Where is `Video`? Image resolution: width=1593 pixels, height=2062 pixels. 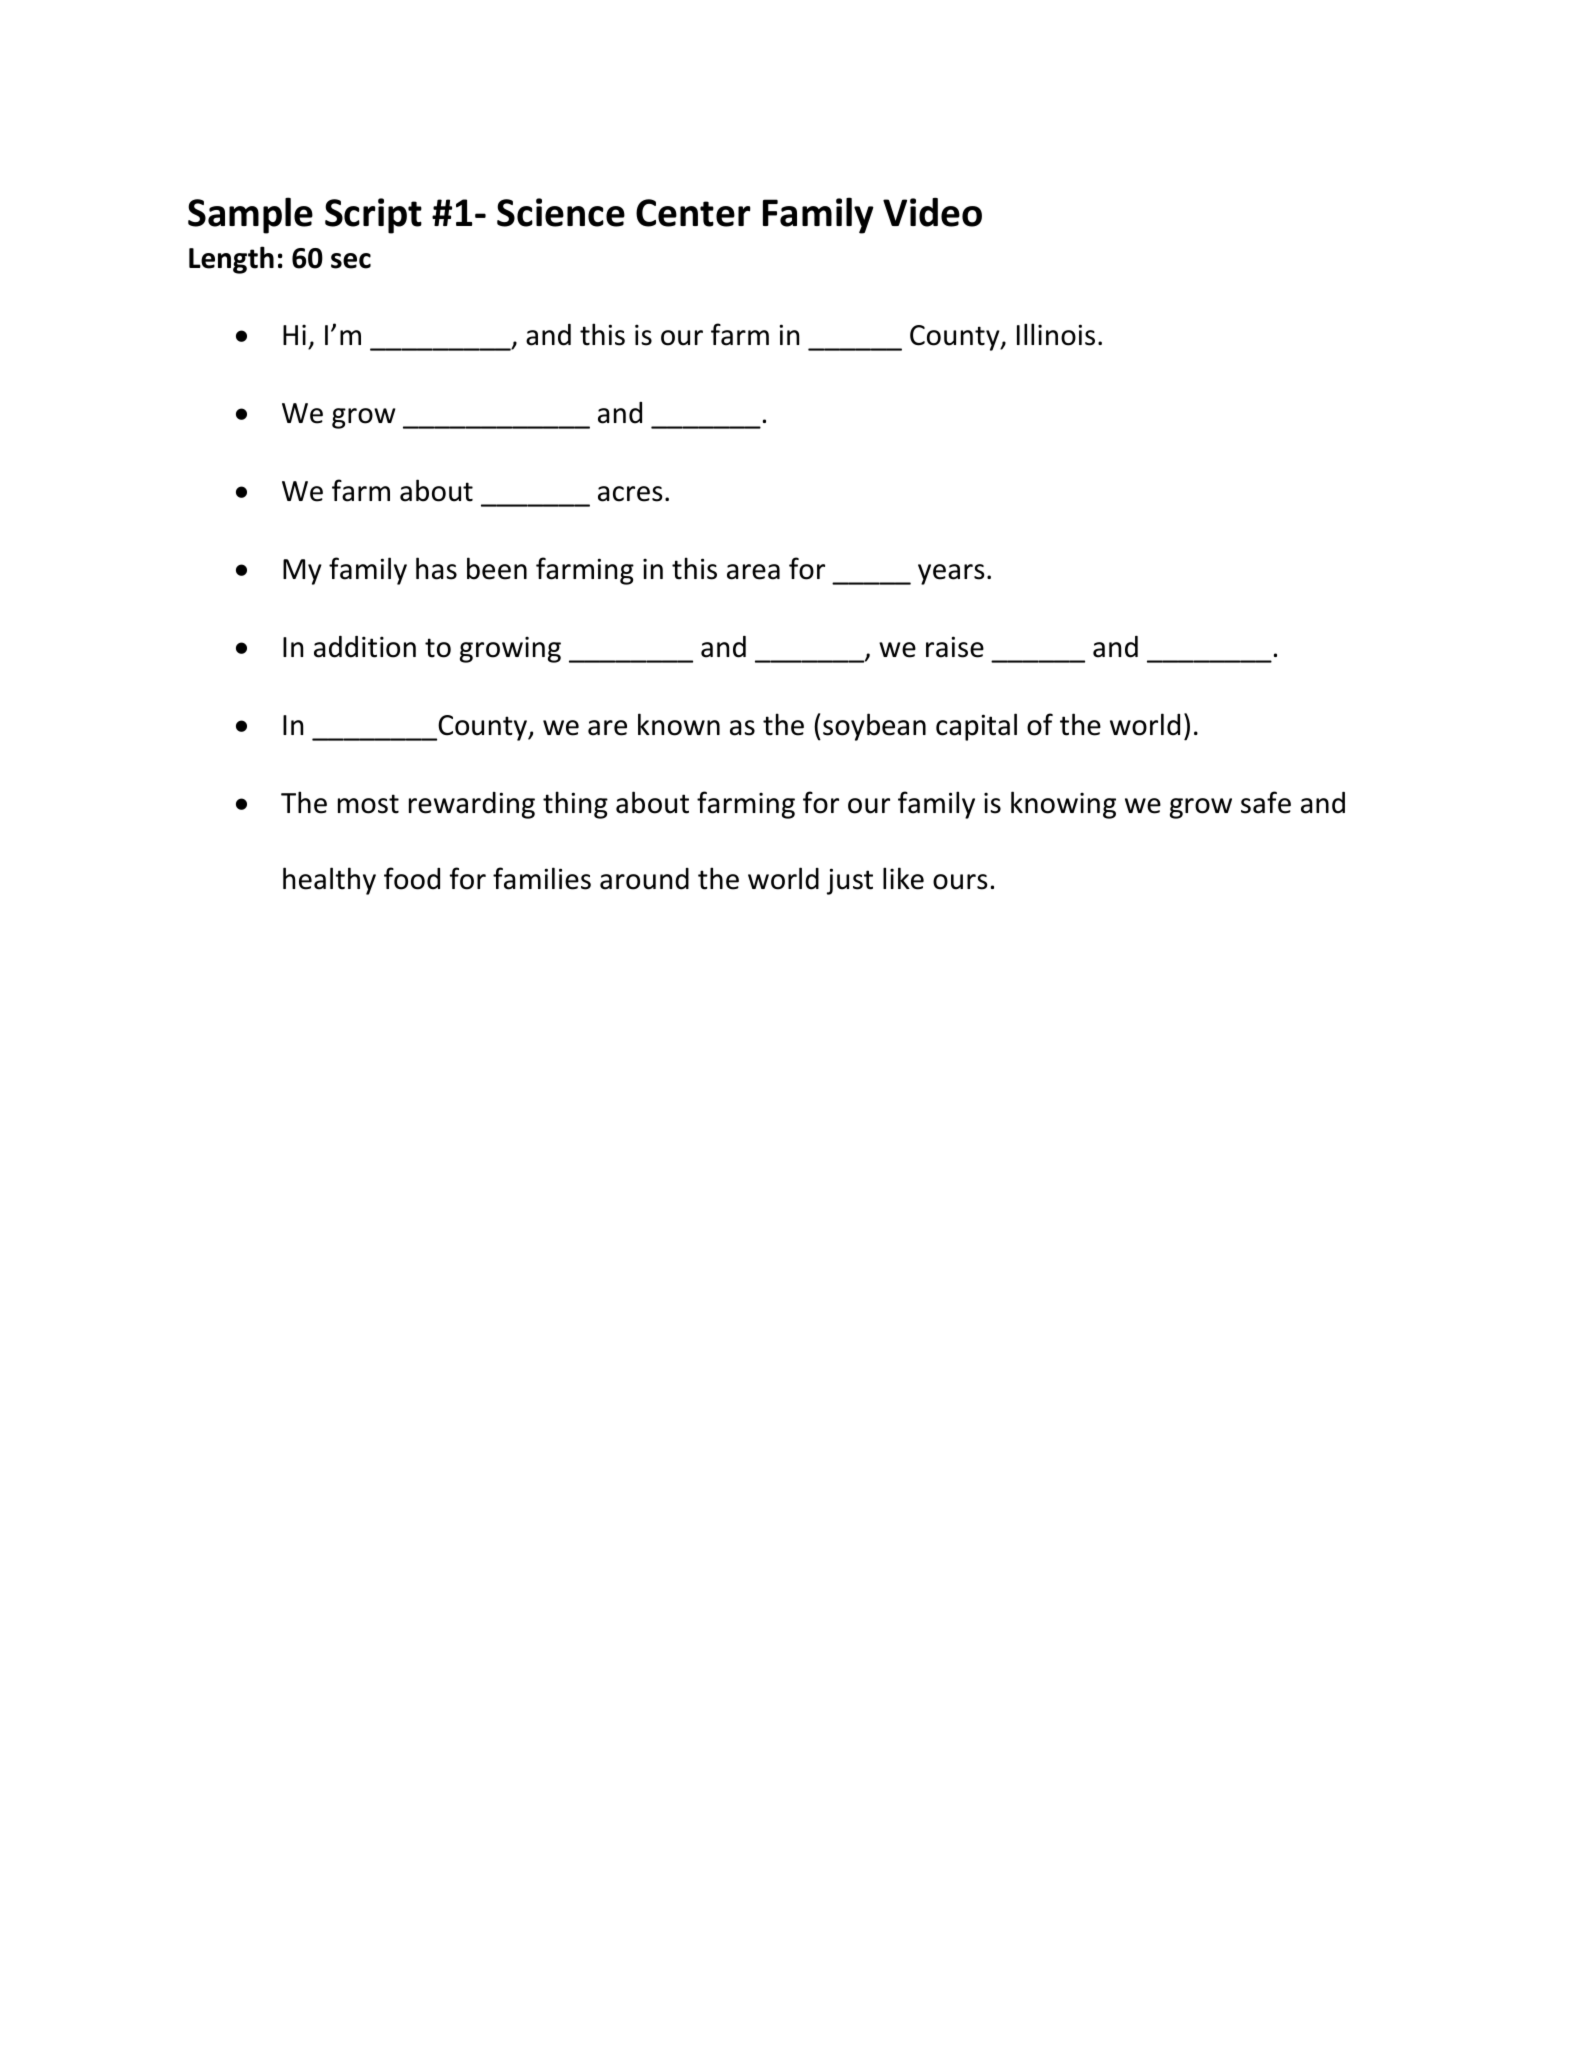
Video is located at coordinates (932, 212).
